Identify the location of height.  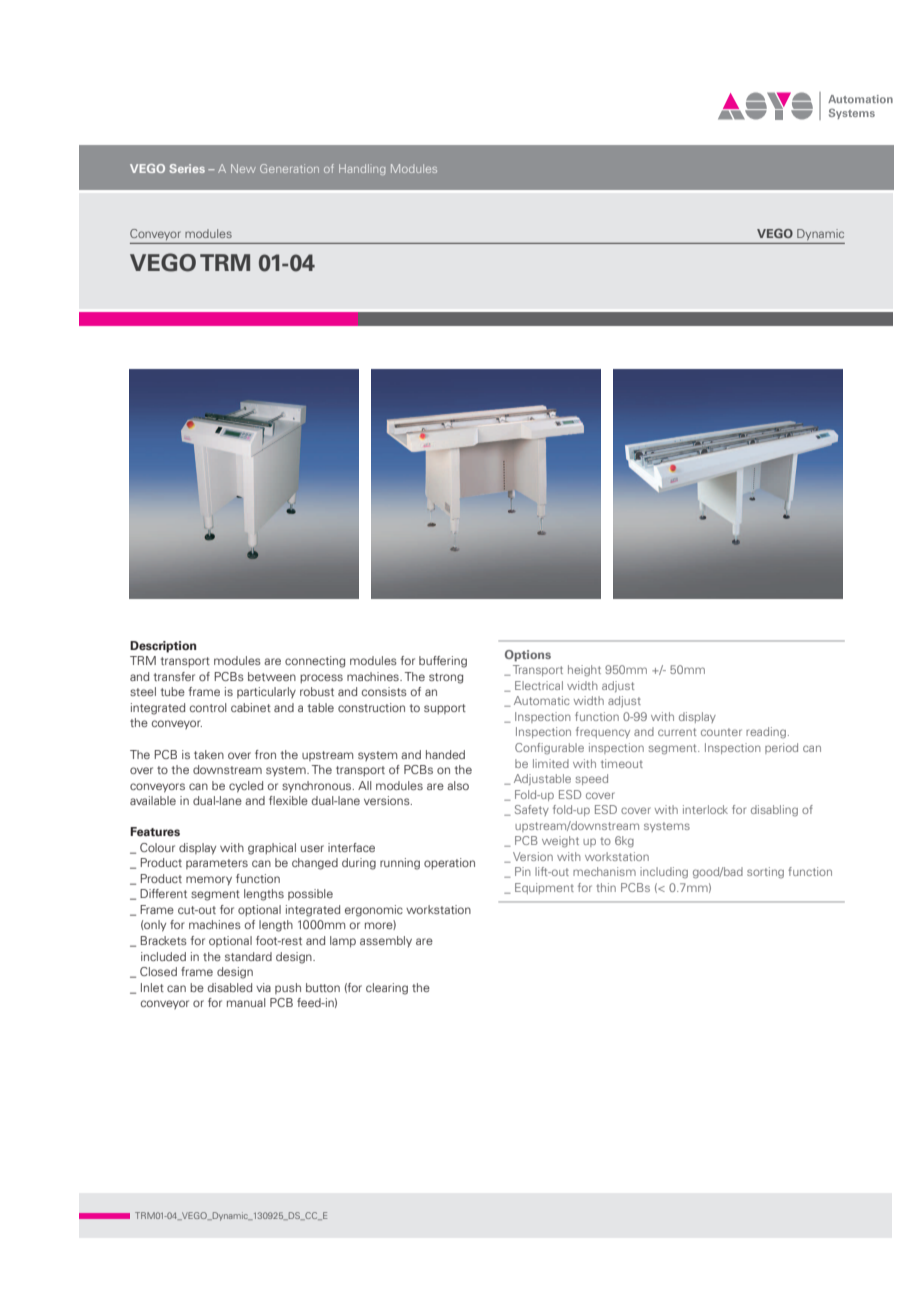
(584, 670).
